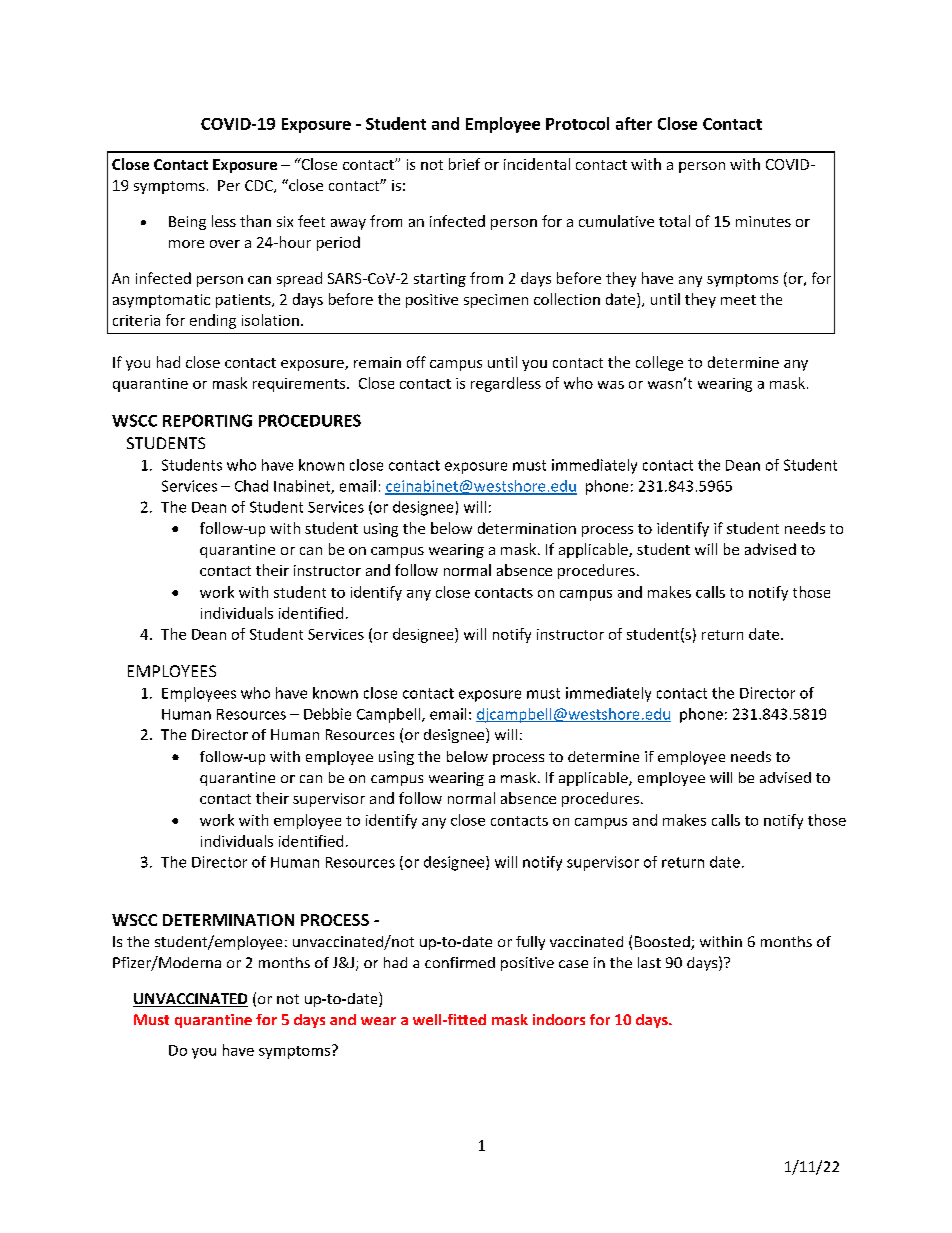 Image resolution: width=952 pixels, height=1233 pixels. What do you see at coordinates (460, 962) in the screenshot?
I see `confirmed` at bounding box center [460, 962].
